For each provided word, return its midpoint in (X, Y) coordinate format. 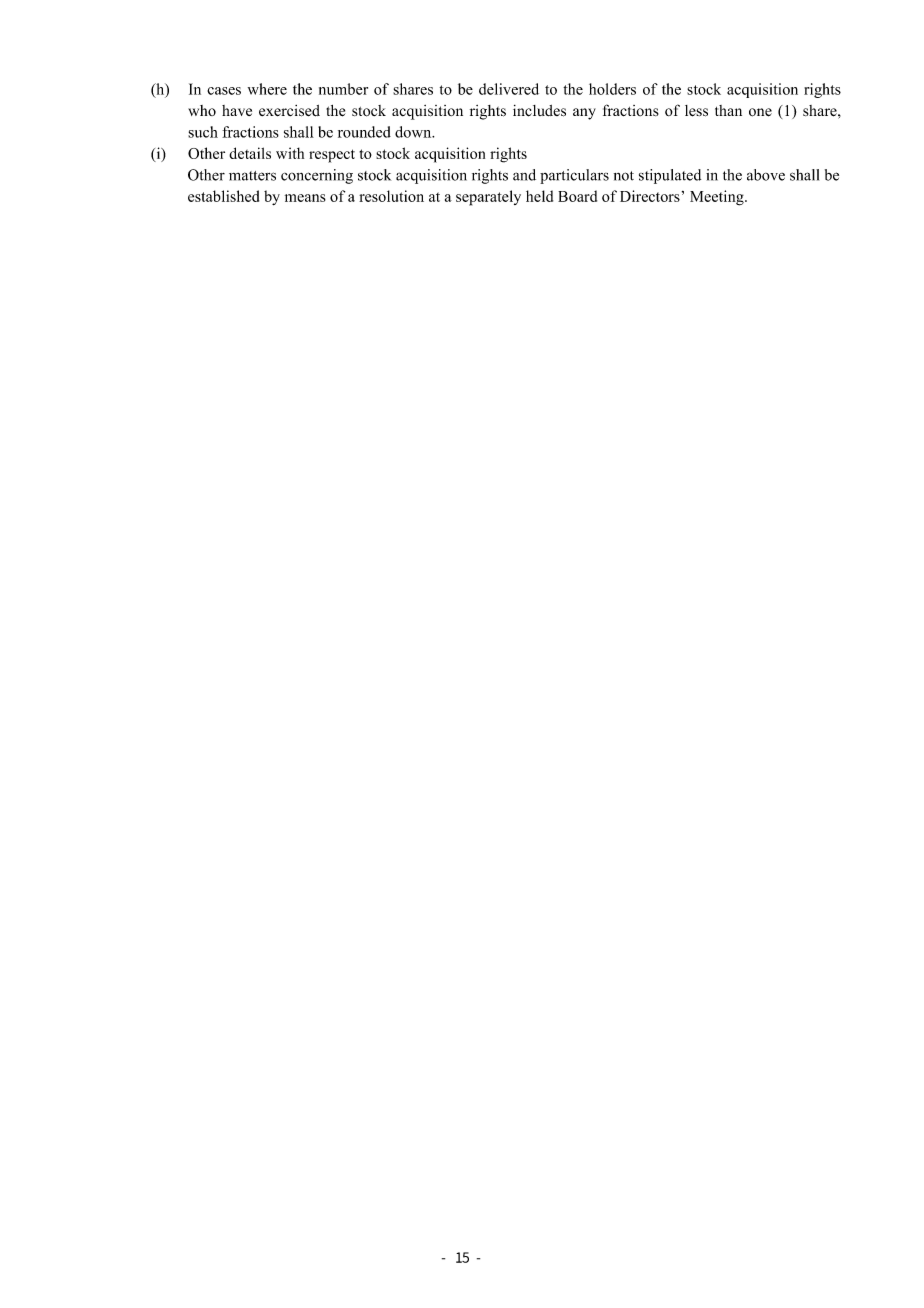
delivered (509, 89)
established (223, 196)
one (760, 112)
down (414, 132)
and (524, 175)
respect (332, 156)
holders (612, 89)
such (203, 132)
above (766, 175)
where (267, 89)
